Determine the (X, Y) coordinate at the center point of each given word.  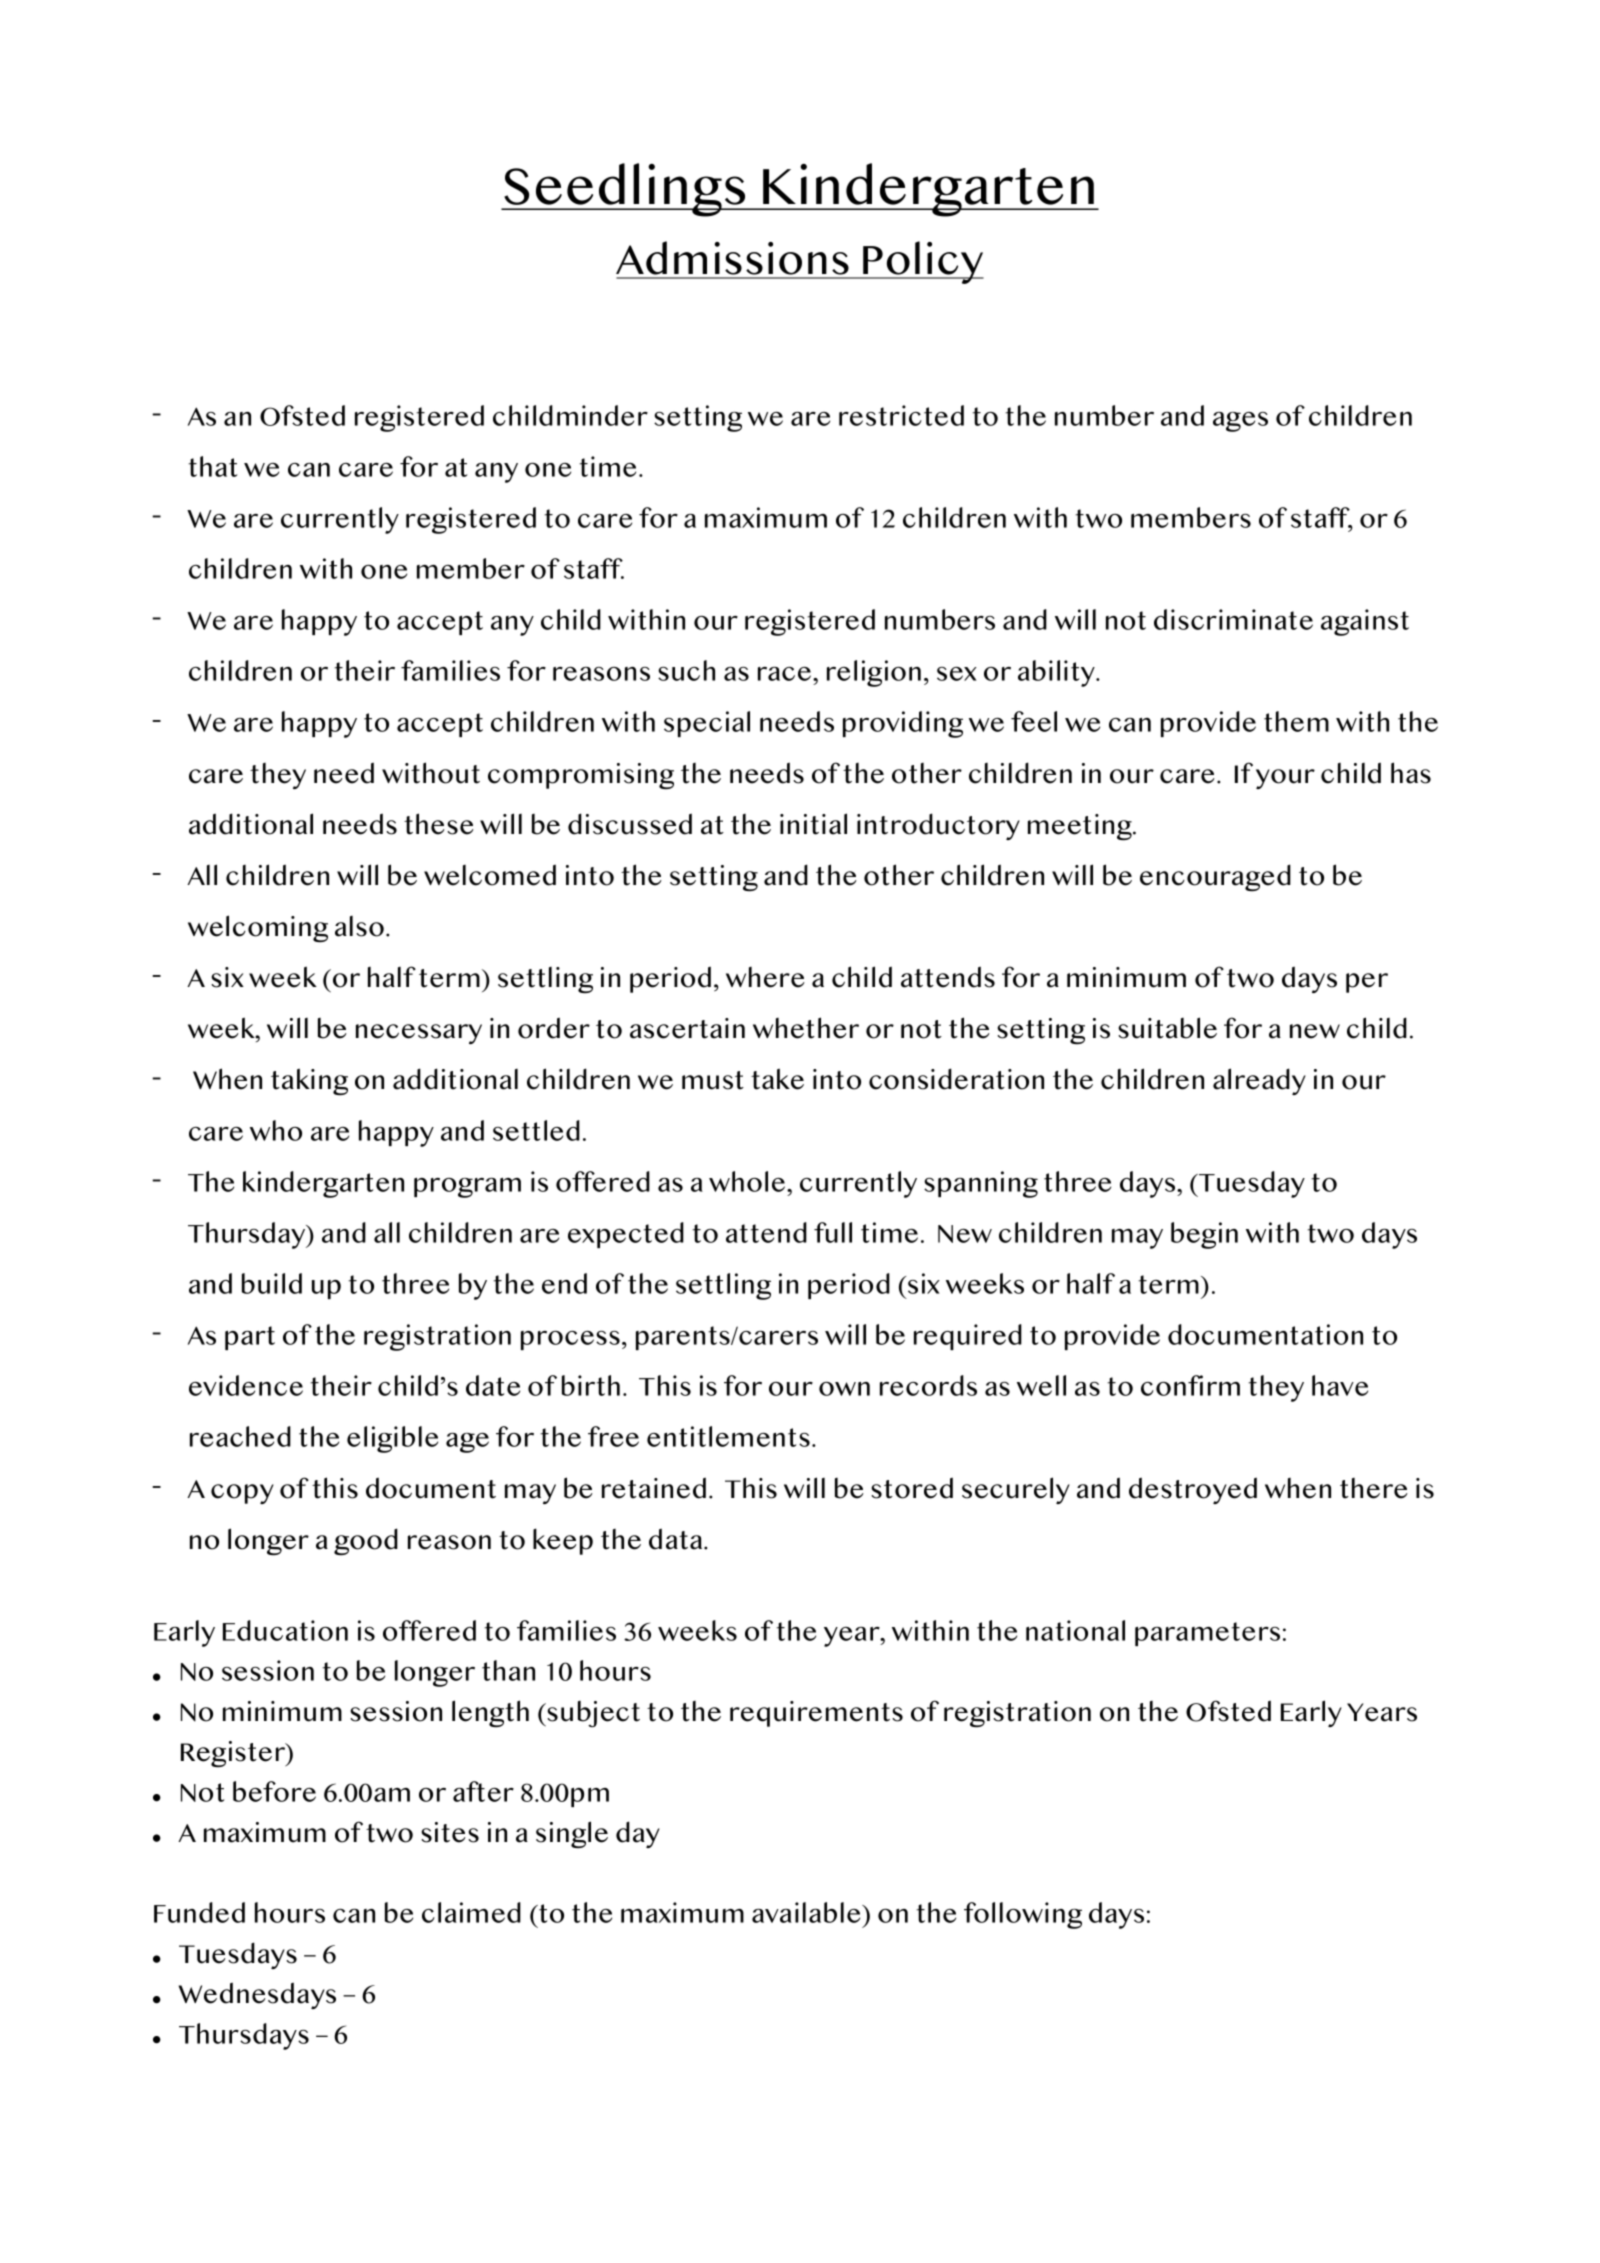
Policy (922, 262)
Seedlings (625, 190)
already (1259, 1081)
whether (806, 1028)
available (807, 1912)
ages (1240, 422)
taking (309, 1081)
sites (450, 1832)
